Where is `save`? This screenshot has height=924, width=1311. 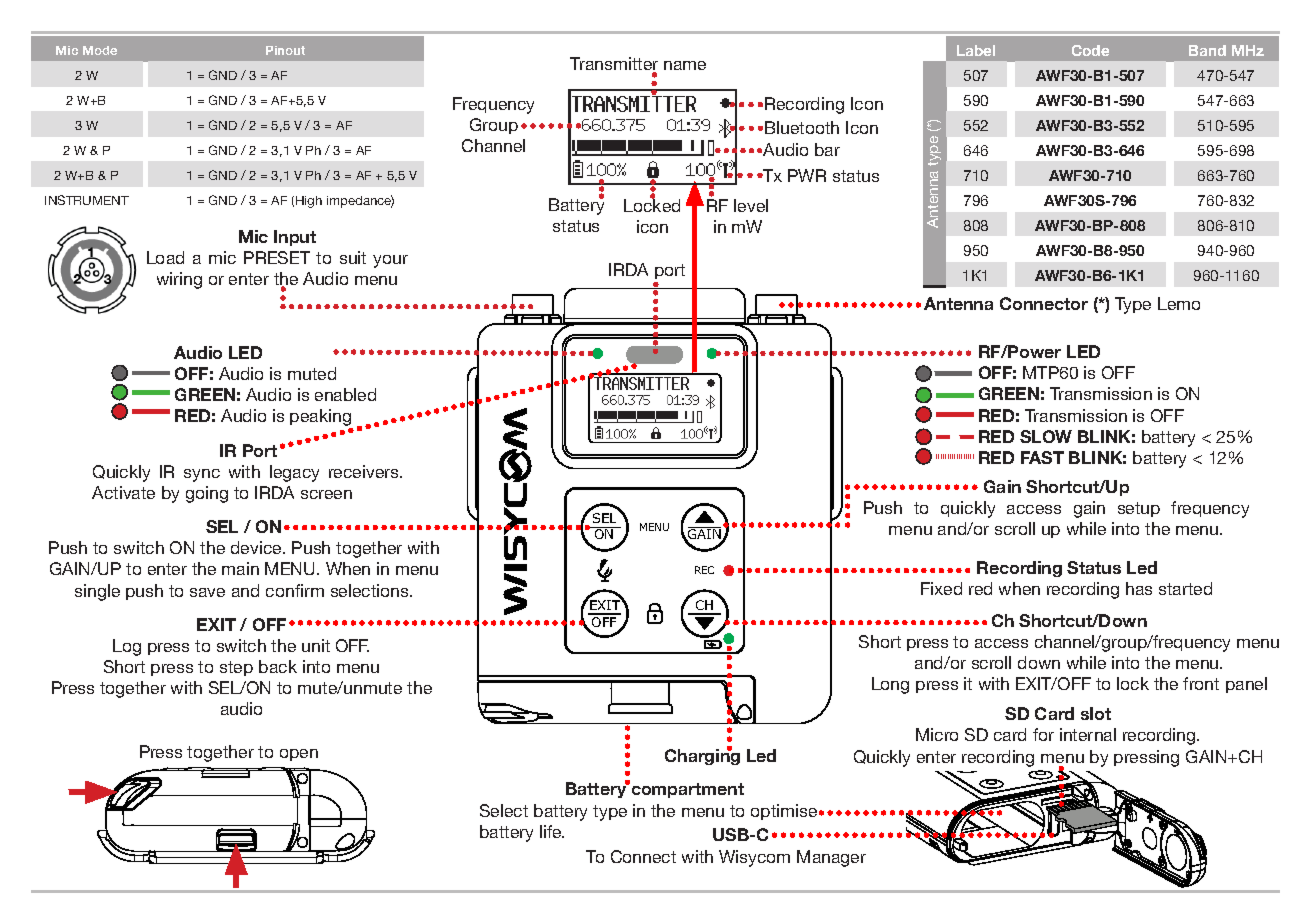 save is located at coordinates (207, 592).
